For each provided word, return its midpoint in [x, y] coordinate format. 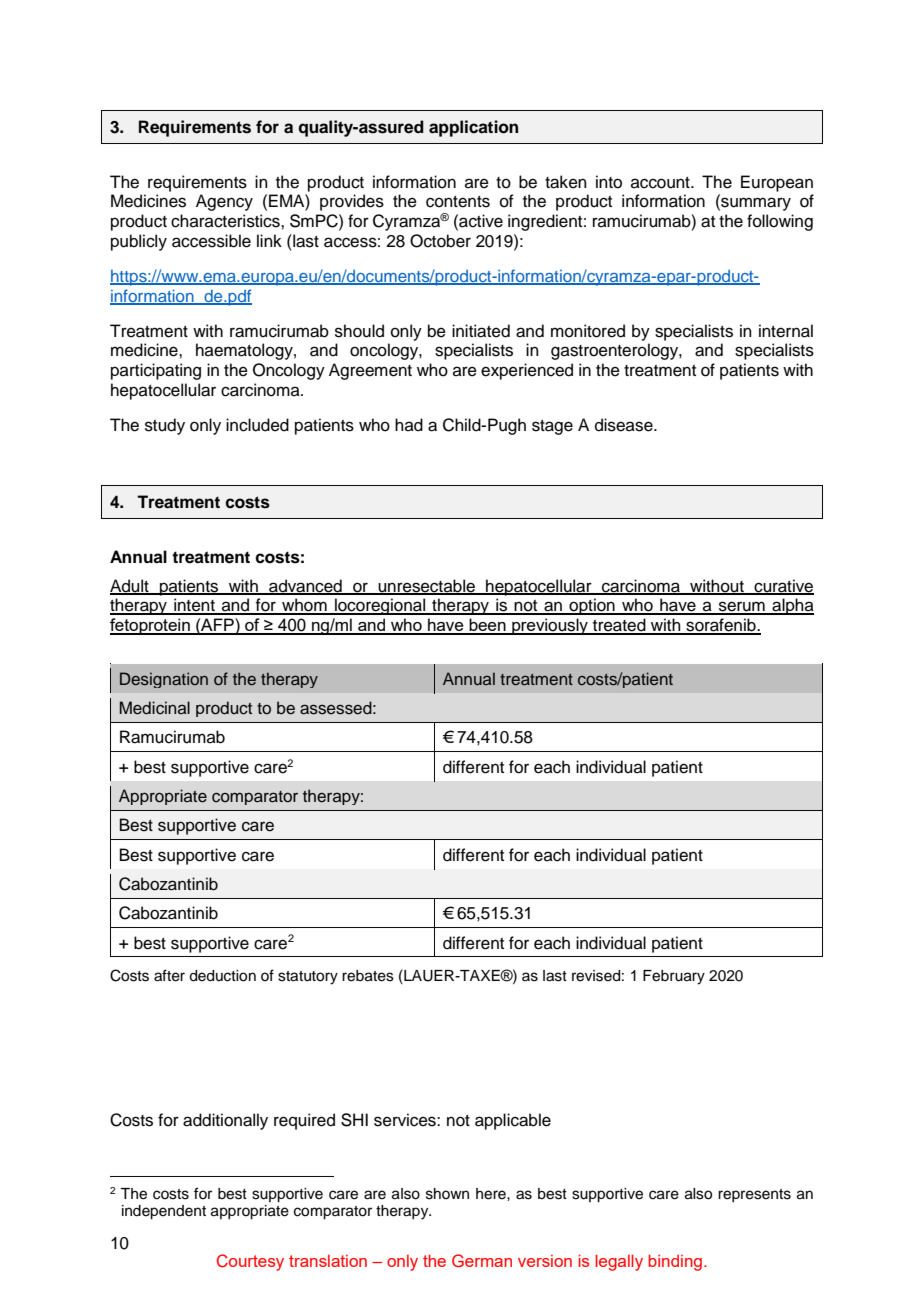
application [473, 128]
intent [194, 606]
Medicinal [155, 708]
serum [742, 607]
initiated [481, 331]
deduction [222, 976]
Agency [224, 202]
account [661, 183]
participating [156, 371]
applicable [513, 1121]
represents [754, 1195]
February [674, 977]
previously [550, 626]
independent [164, 1212]
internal [786, 331]
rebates [368, 976]
